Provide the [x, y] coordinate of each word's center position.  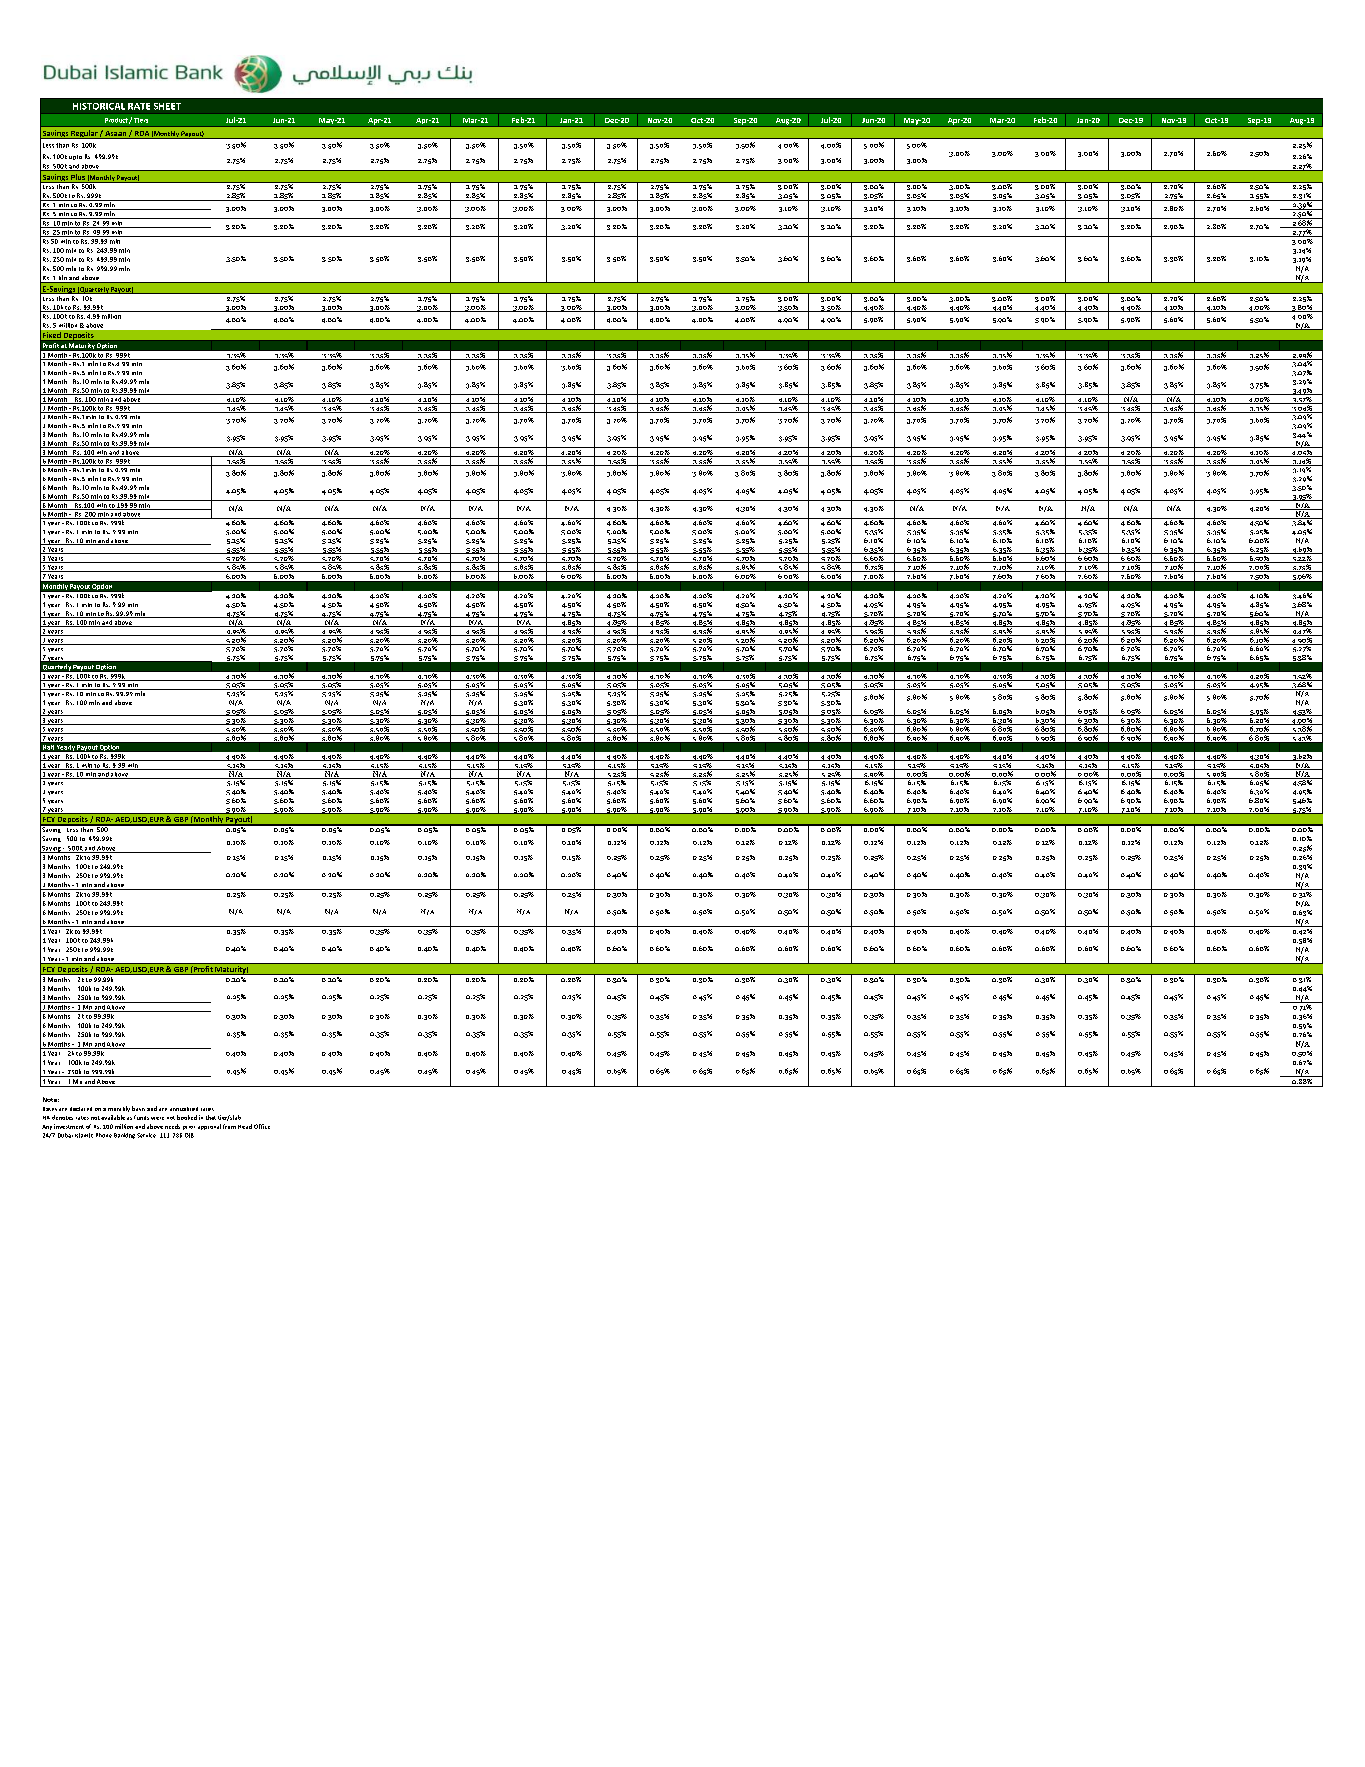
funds [141, 1117]
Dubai [65, 1135]
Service [146, 1135]
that [211, 1117]
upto [75, 157]
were [157, 1118]
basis [138, 1108]
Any [47, 1127]
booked [187, 1117]
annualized [184, 1109]
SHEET [167, 106]
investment [69, 1126]
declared [81, 1109]
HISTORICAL [99, 106]
